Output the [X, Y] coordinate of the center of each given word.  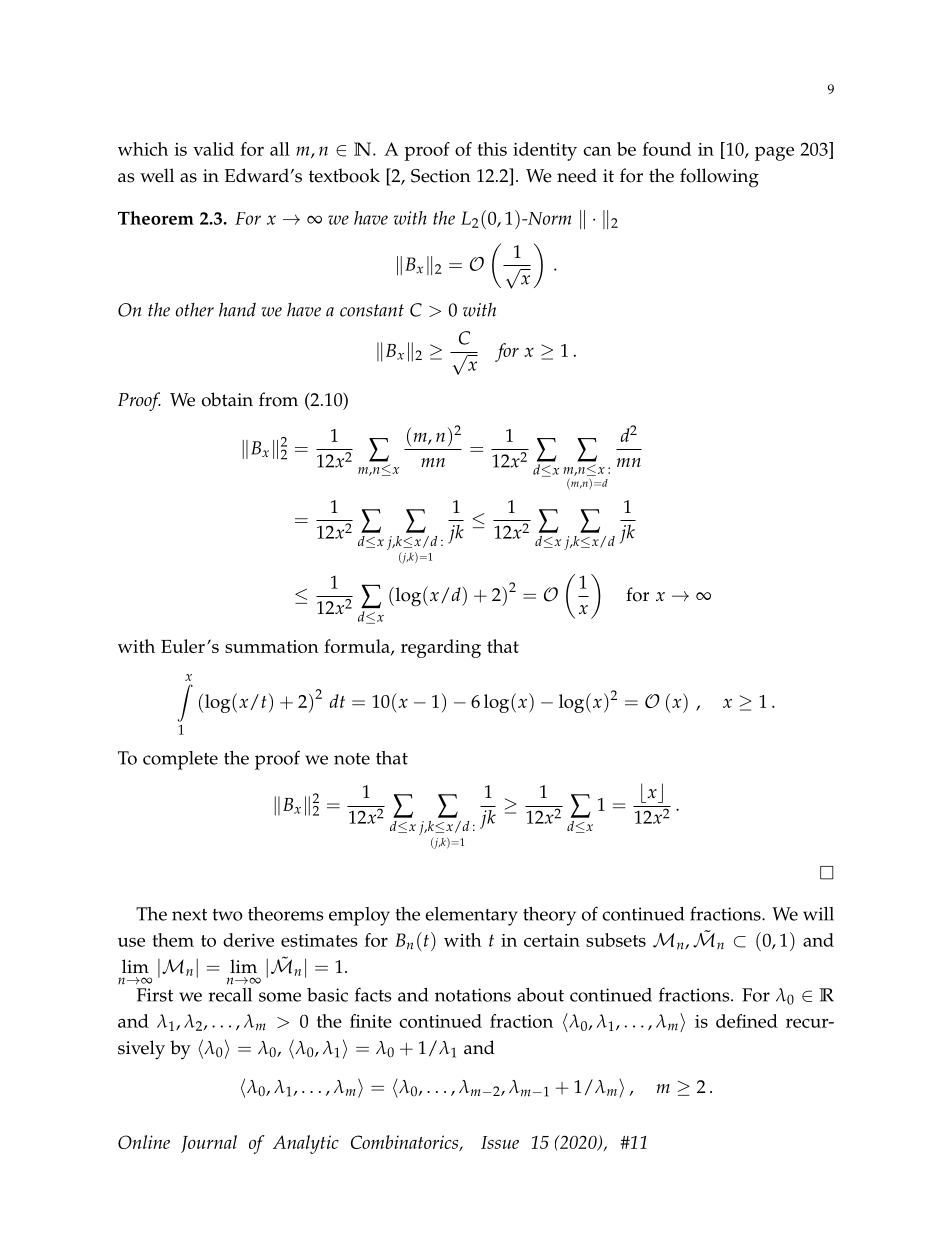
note [352, 759]
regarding [441, 648]
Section [441, 176]
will [818, 914]
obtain [227, 399]
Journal [209, 1144]
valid [213, 149]
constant [372, 310]
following [719, 178]
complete [180, 760]
